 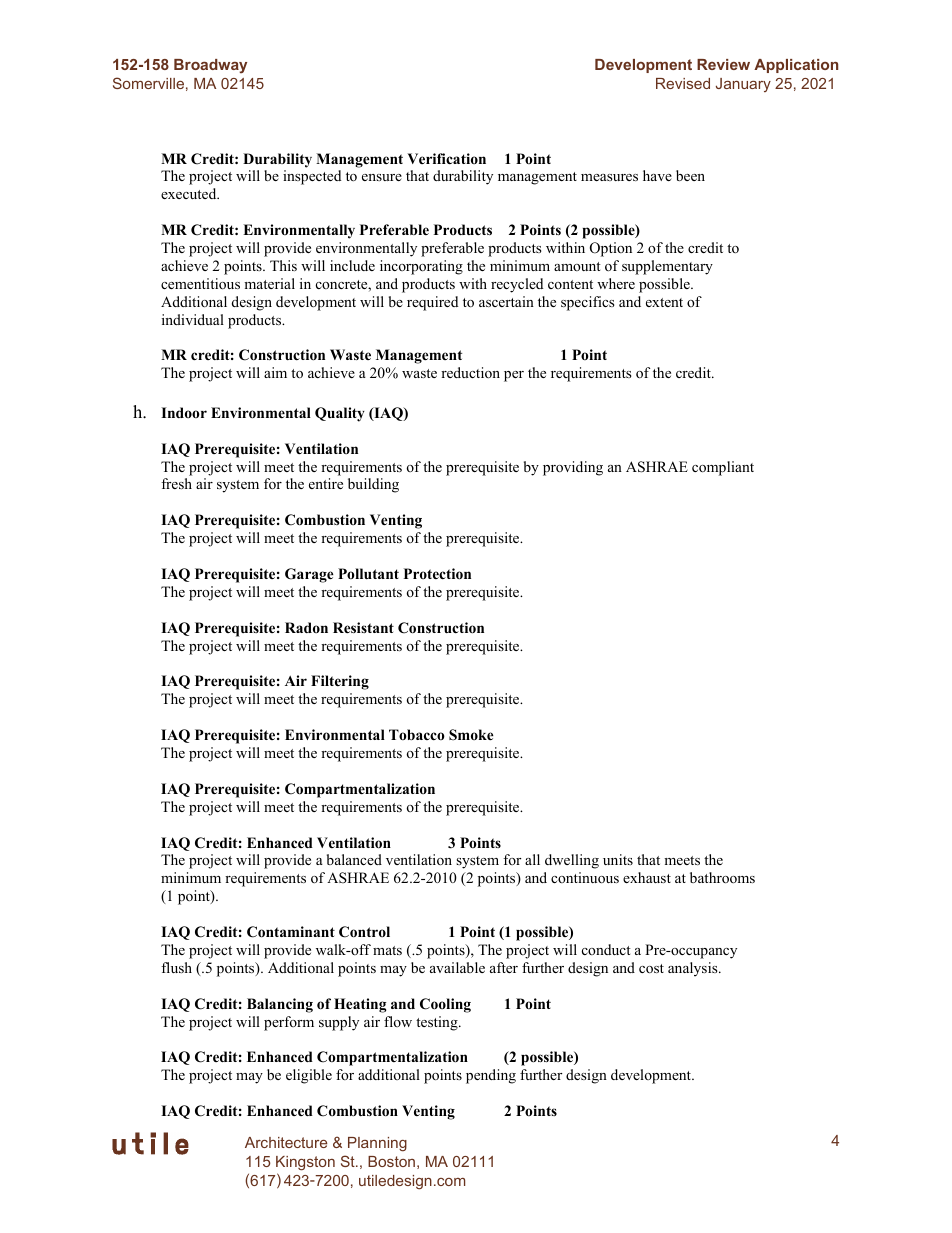 What do you see at coordinates (694, 969) in the screenshot?
I see `analysis` at bounding box center [694, 969].
